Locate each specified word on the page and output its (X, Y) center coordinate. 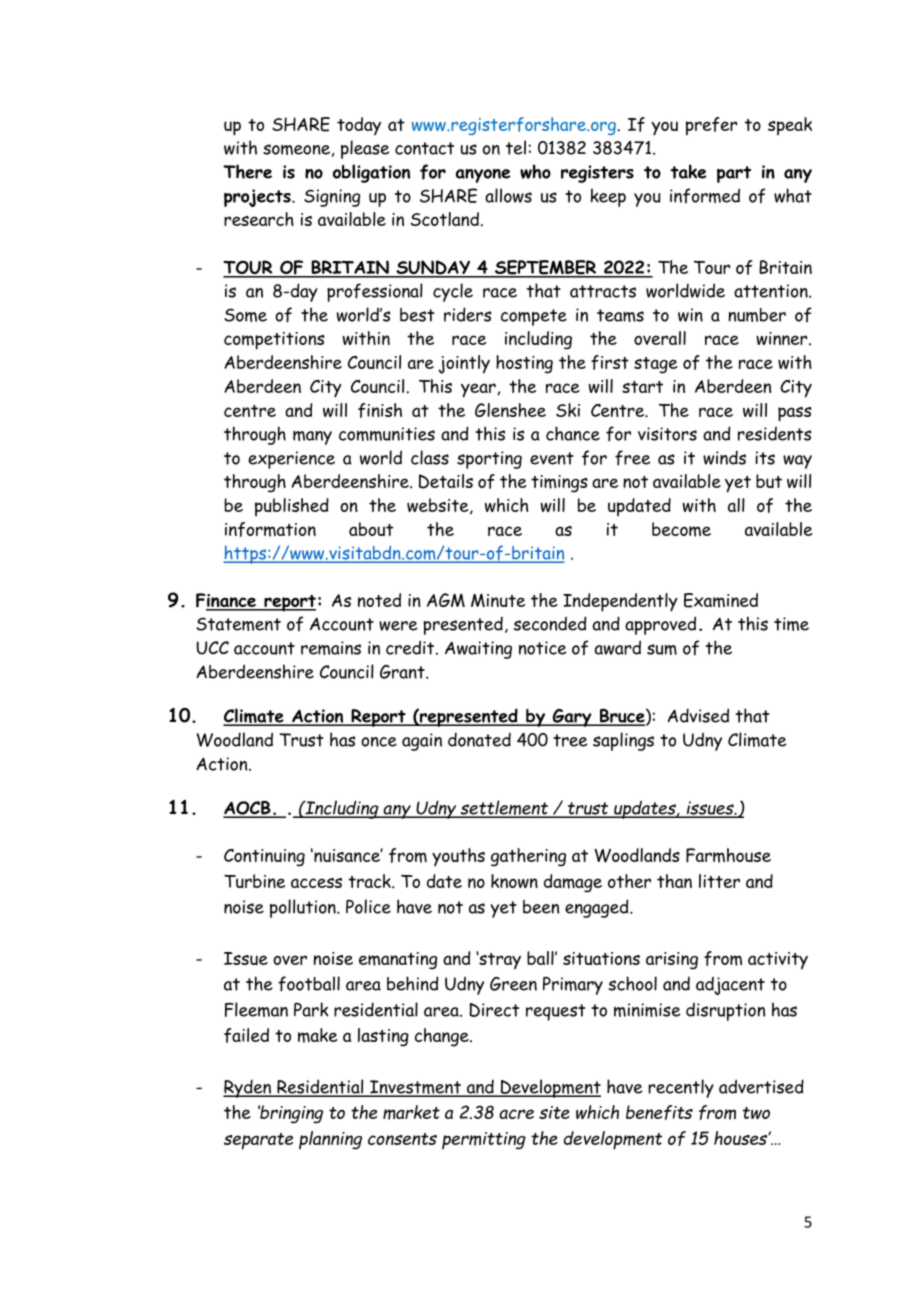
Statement (238, 624)
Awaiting (478, 650)
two (756, 1113)
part (734, 174)
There (247, 171)
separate (258, 1141)
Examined (721, 600)
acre (516, 1114)
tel (516, 147)
